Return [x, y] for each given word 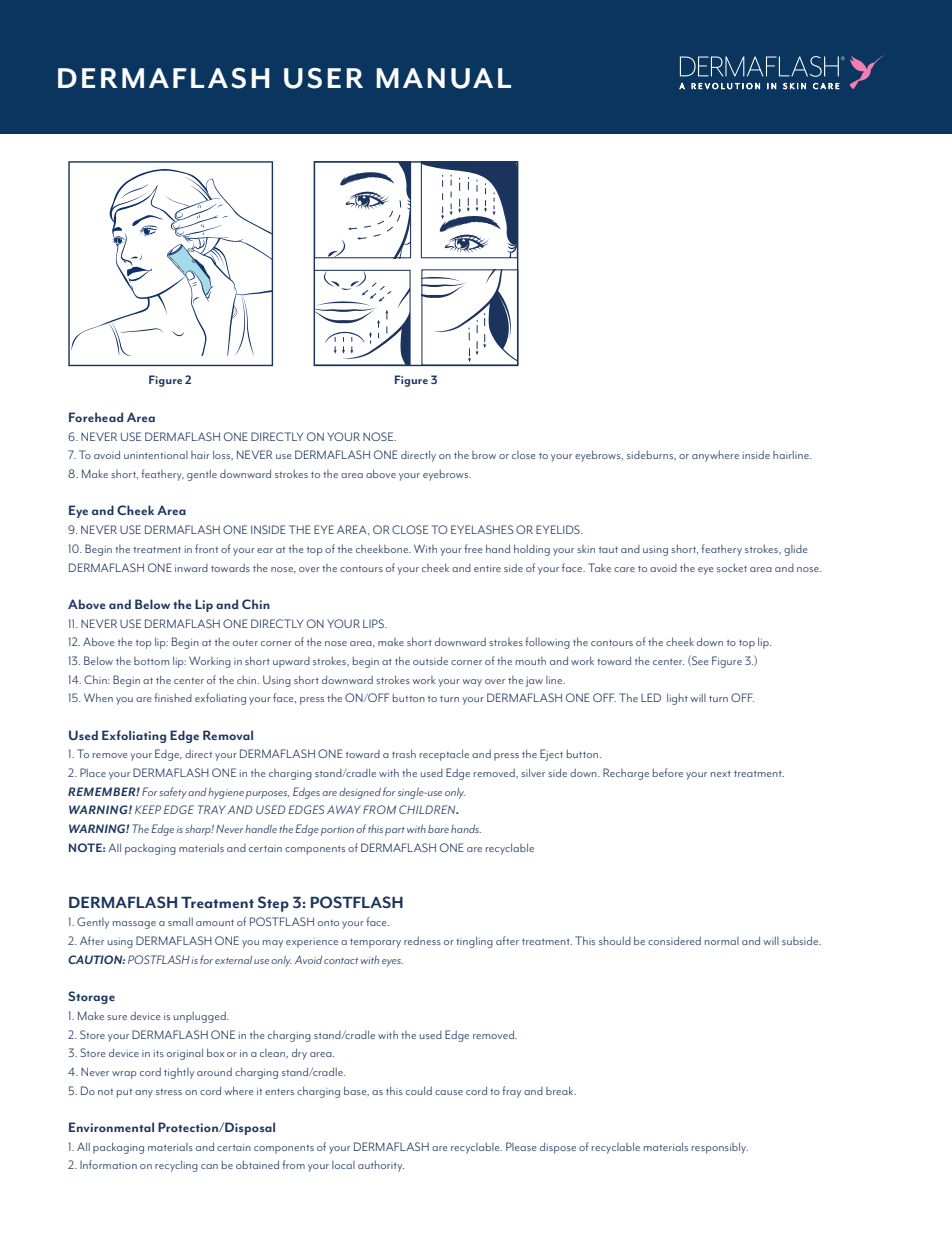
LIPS [375, 623]
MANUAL [443, 78]
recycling [176, 1166]
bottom [151, 661]
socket [732, 568]
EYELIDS [559, 529]
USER [323, 78]
